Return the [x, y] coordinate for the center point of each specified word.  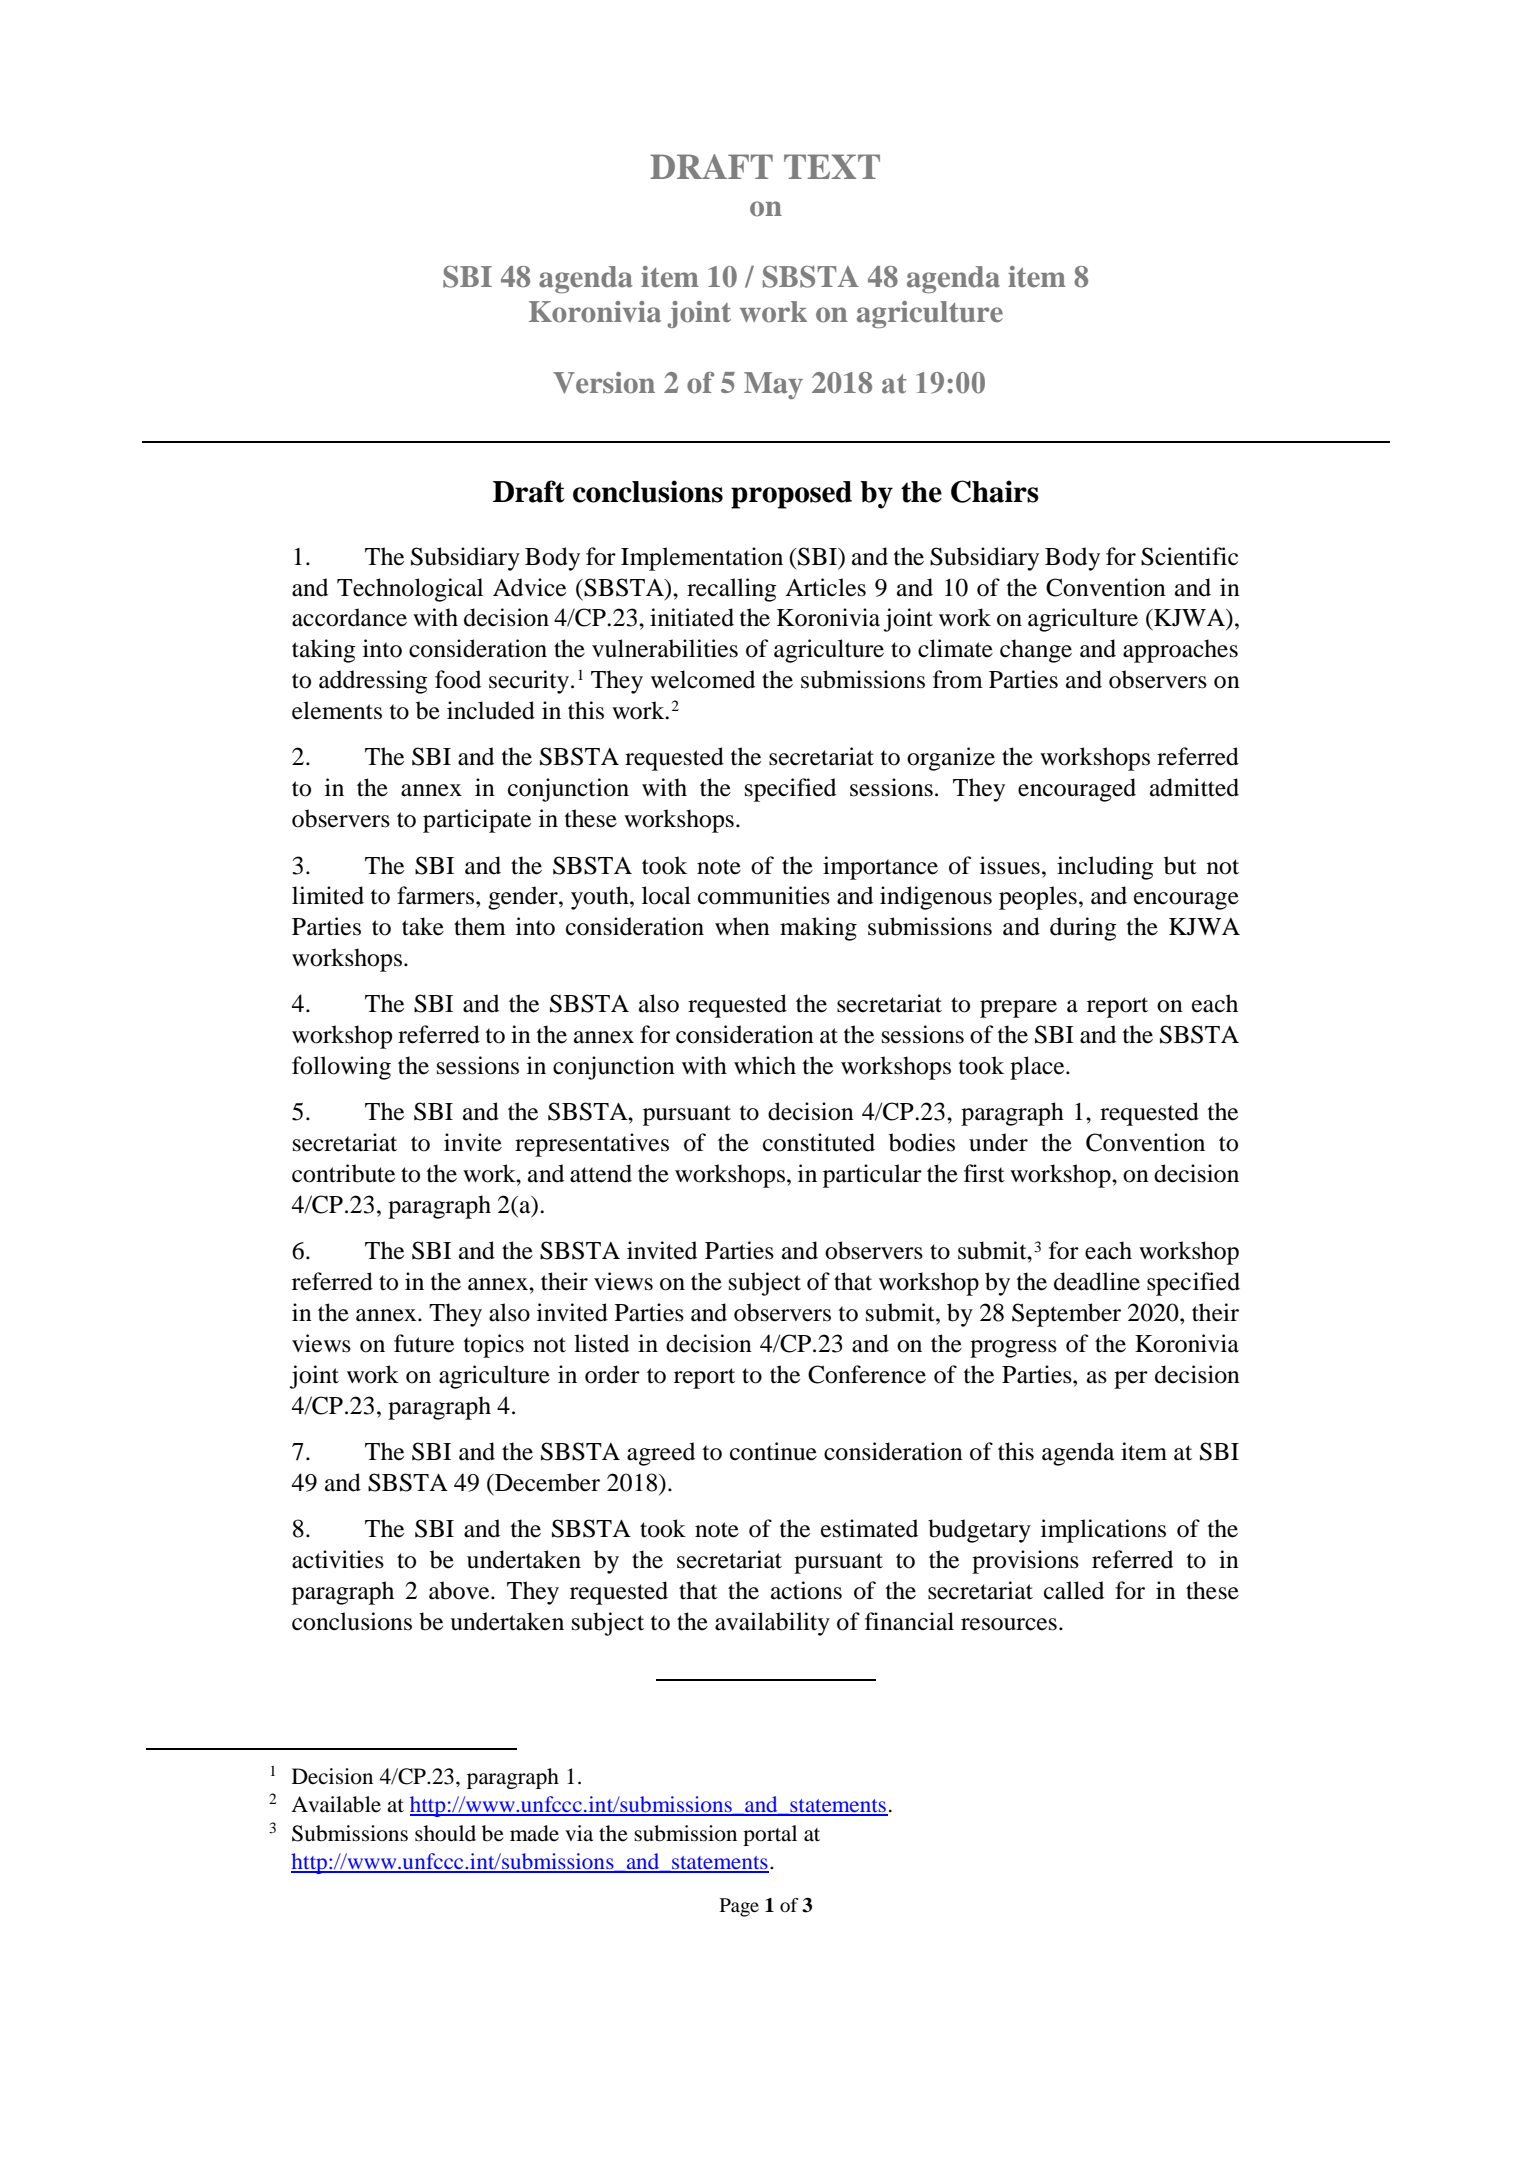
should [445, 1833]
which [765, 1065]
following [341, 1068]
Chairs [995, 491]
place [1038, 1068]
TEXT [832, 166]
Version [604, 383]
